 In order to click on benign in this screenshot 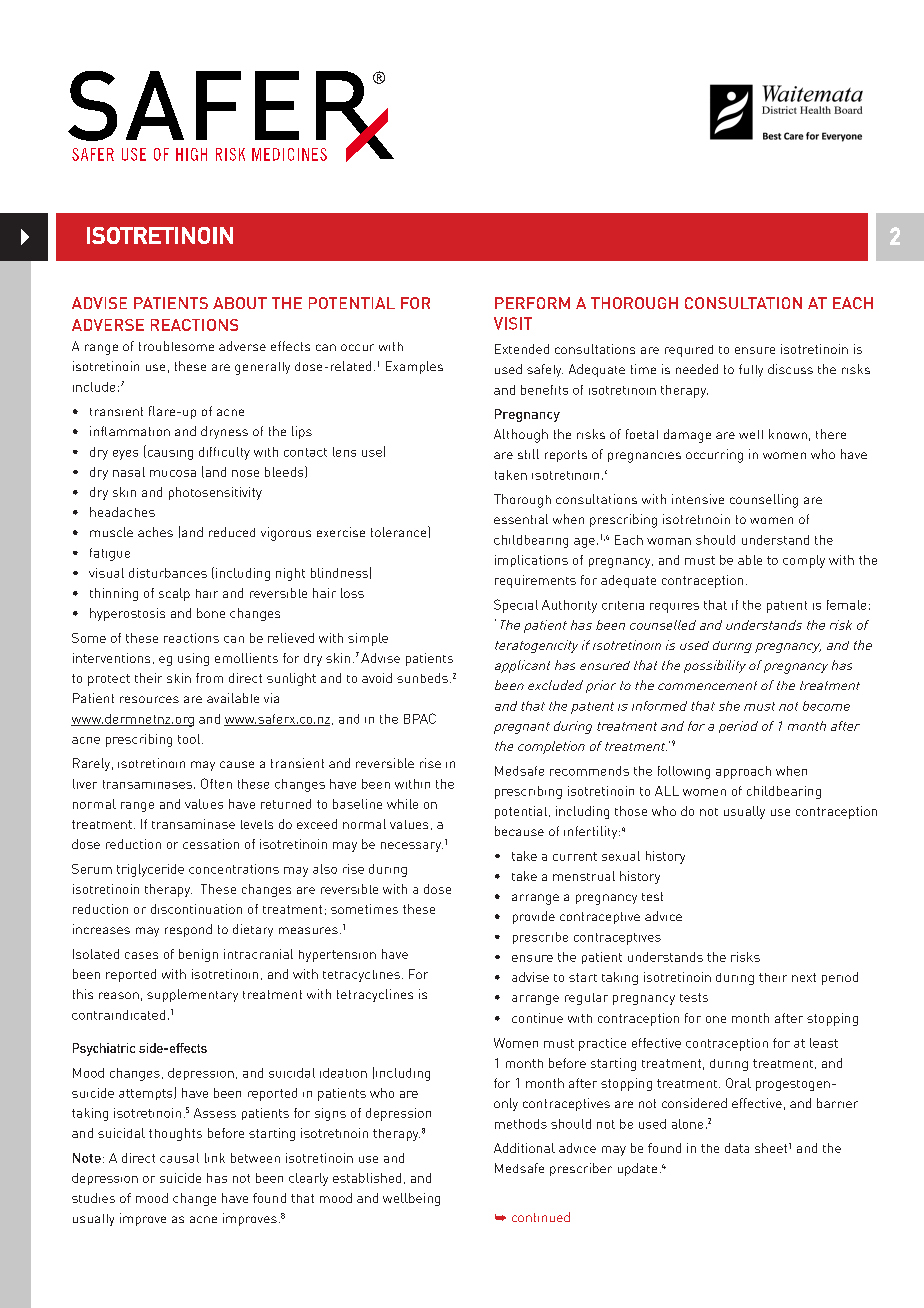, I will do `click(198, 955)`.
